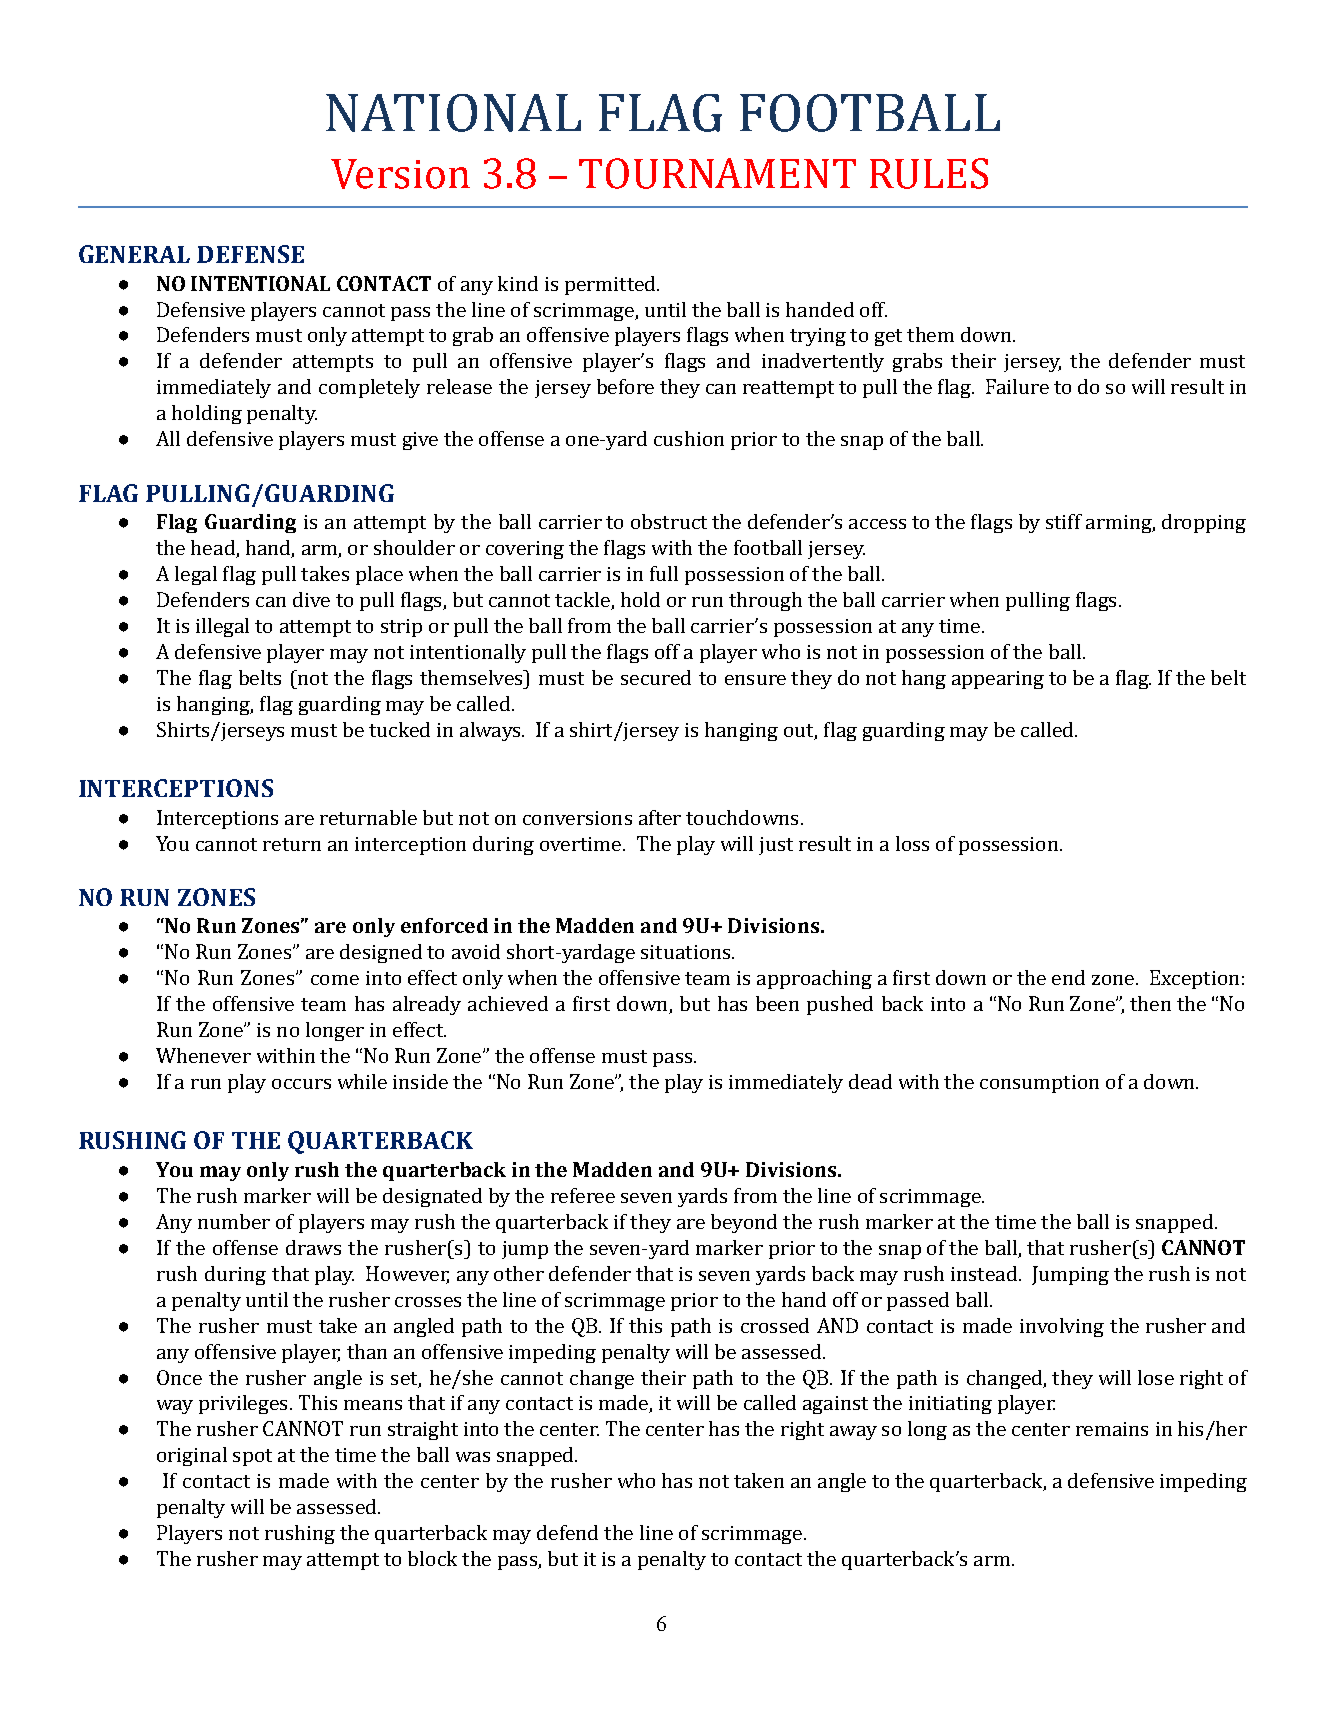 This image has height=1714, width=1325. Describe the element at coordinates (250, 254) in the image. I see `DEFENSE` at that location.
